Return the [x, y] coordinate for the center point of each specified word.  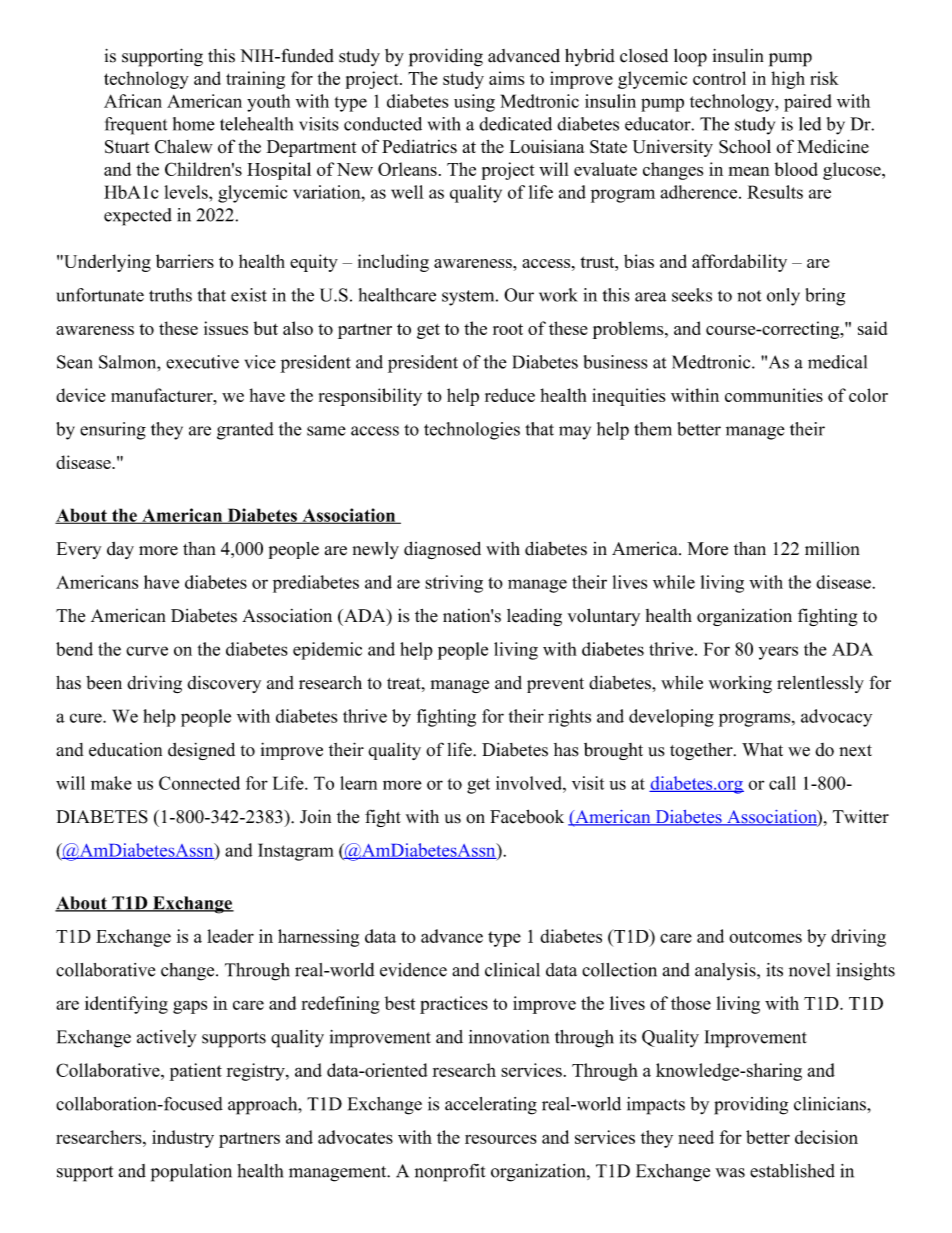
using [474, 103]
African [133, 101]
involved [530, 783]
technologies [472, 431]
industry [183, 1139]
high [788, 80]
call [782, 783]
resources [501, 1139]
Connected [199, 783]
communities [774, 395]
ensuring [113, 431]
